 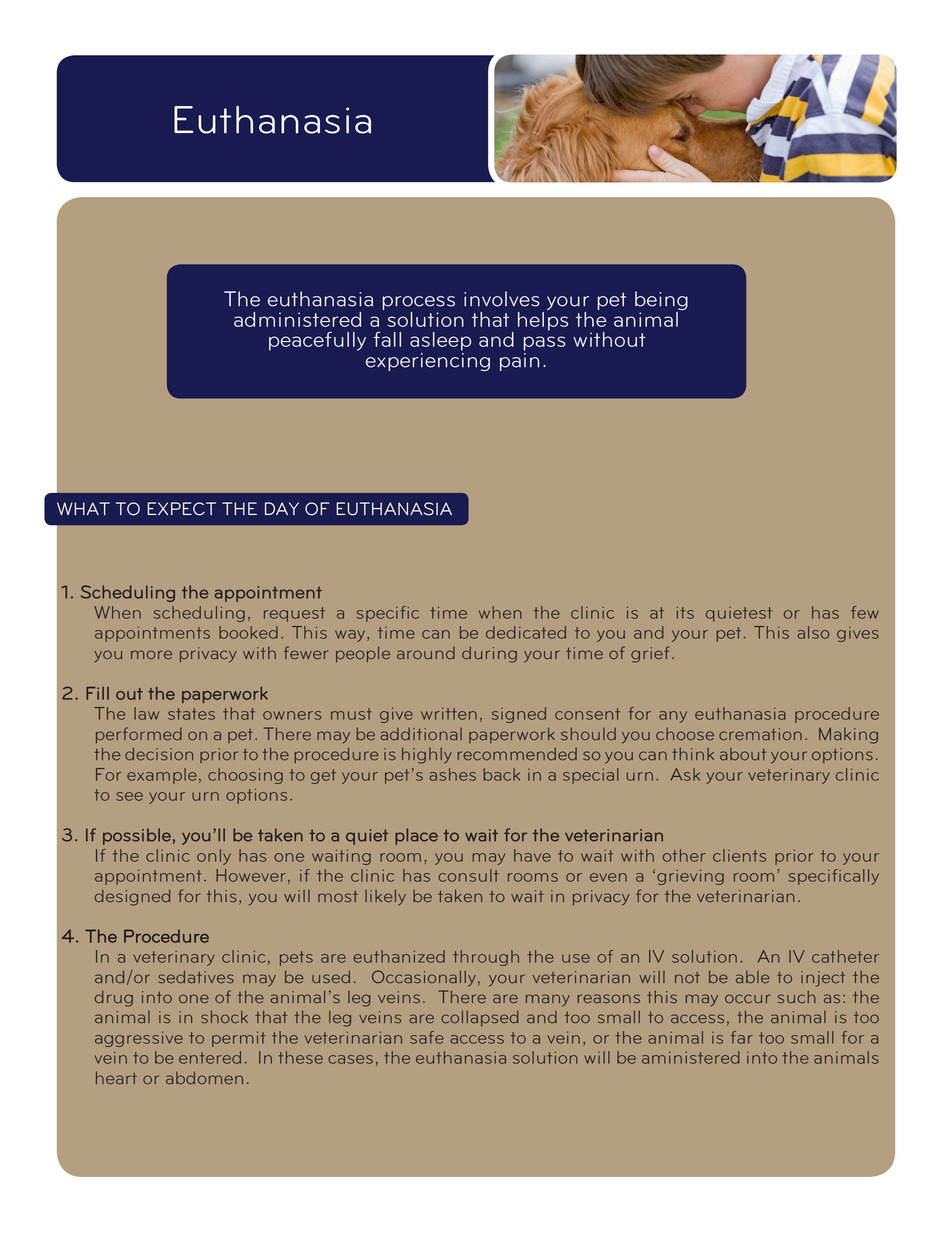 What do you see at coordinates (440, 341) in the screenshot?
I see `asleep` at bounding box center [440, 341].
